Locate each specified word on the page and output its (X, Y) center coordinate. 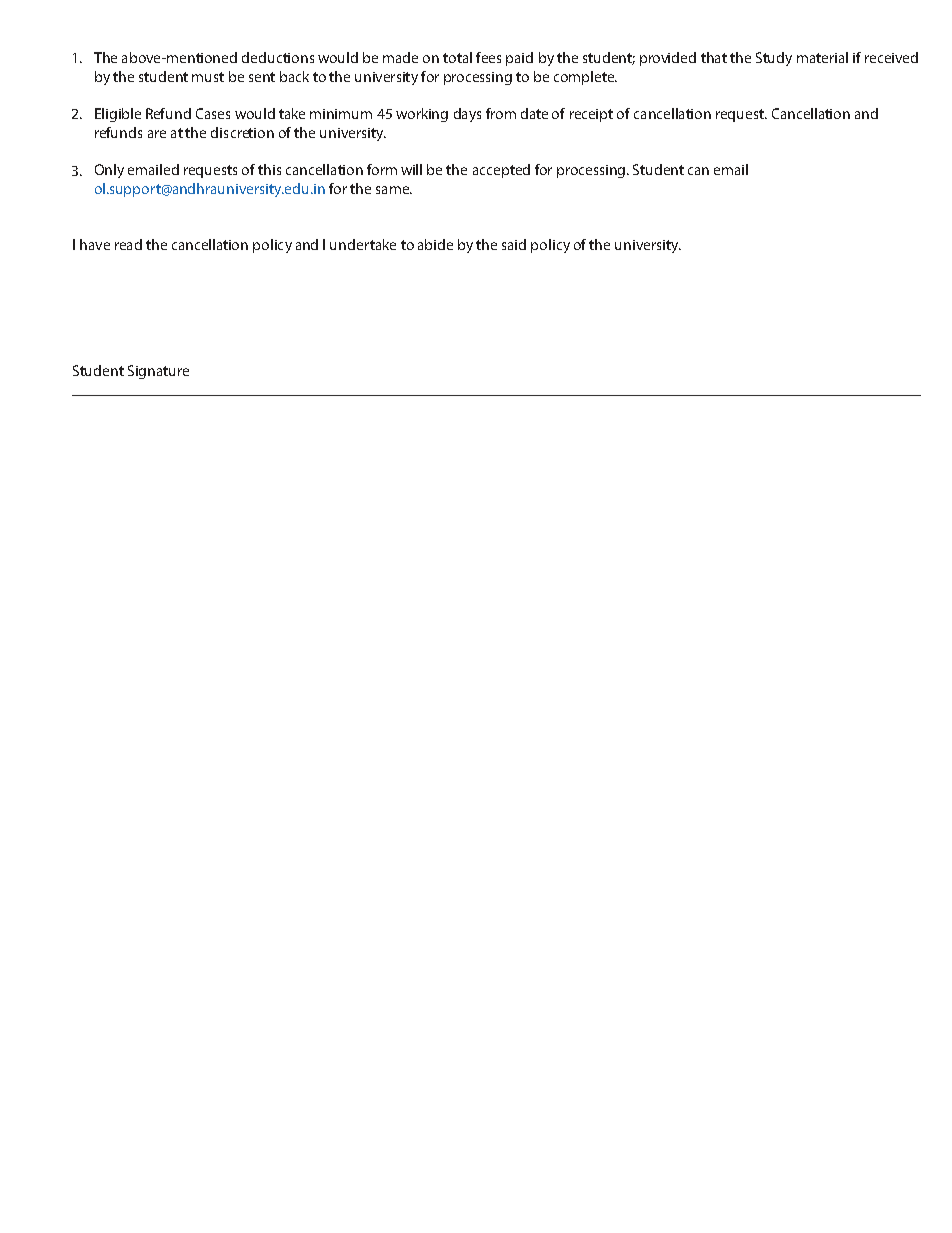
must (208, 77)
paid (519, 59)
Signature (158, 372)
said (514, 244)
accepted (501, 171)
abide (435, 244)
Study (774, 59)
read (128, 244)
